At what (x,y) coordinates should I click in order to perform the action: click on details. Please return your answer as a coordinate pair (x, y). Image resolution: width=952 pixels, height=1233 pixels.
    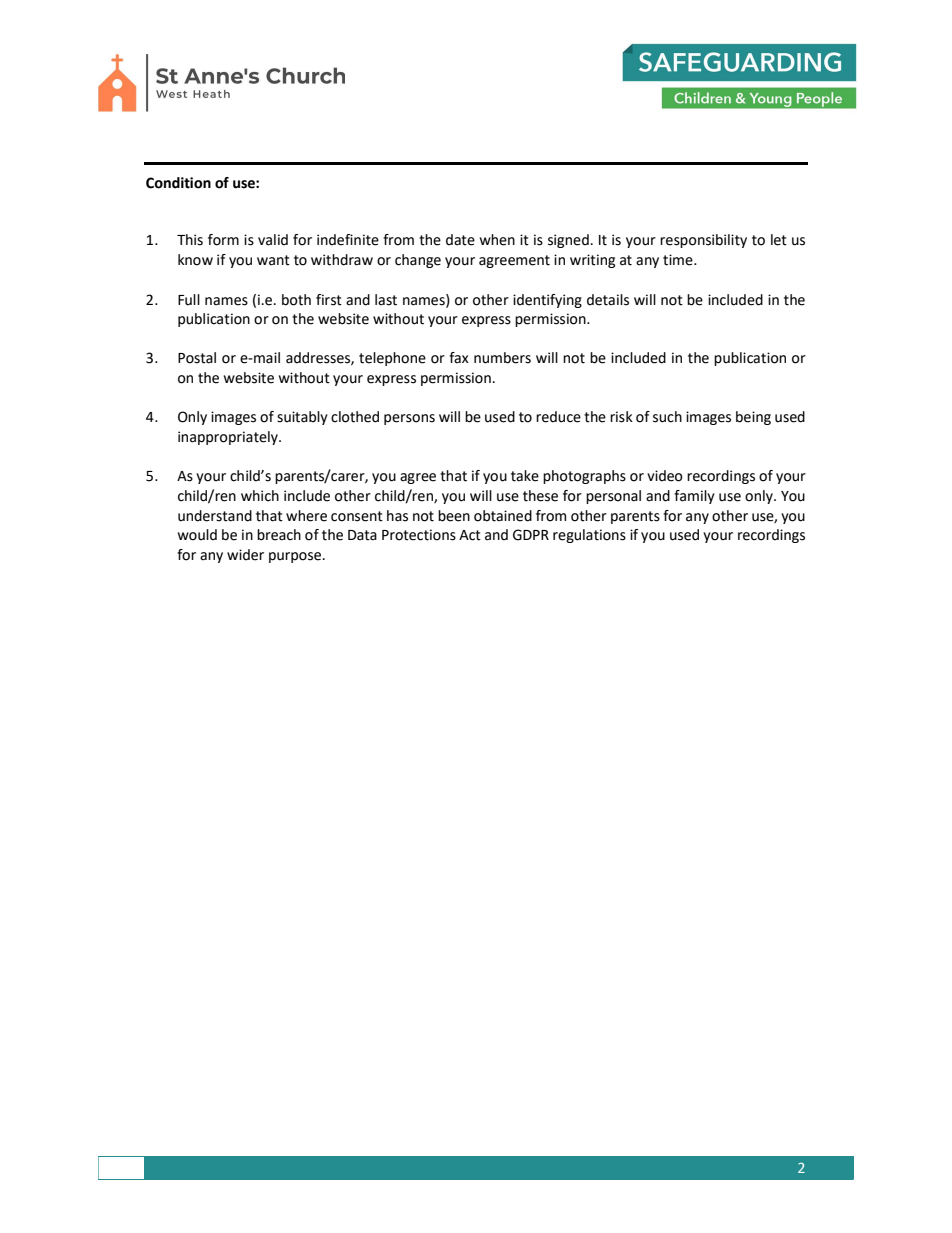
    Looking at the image, I should click on (608, 300).
